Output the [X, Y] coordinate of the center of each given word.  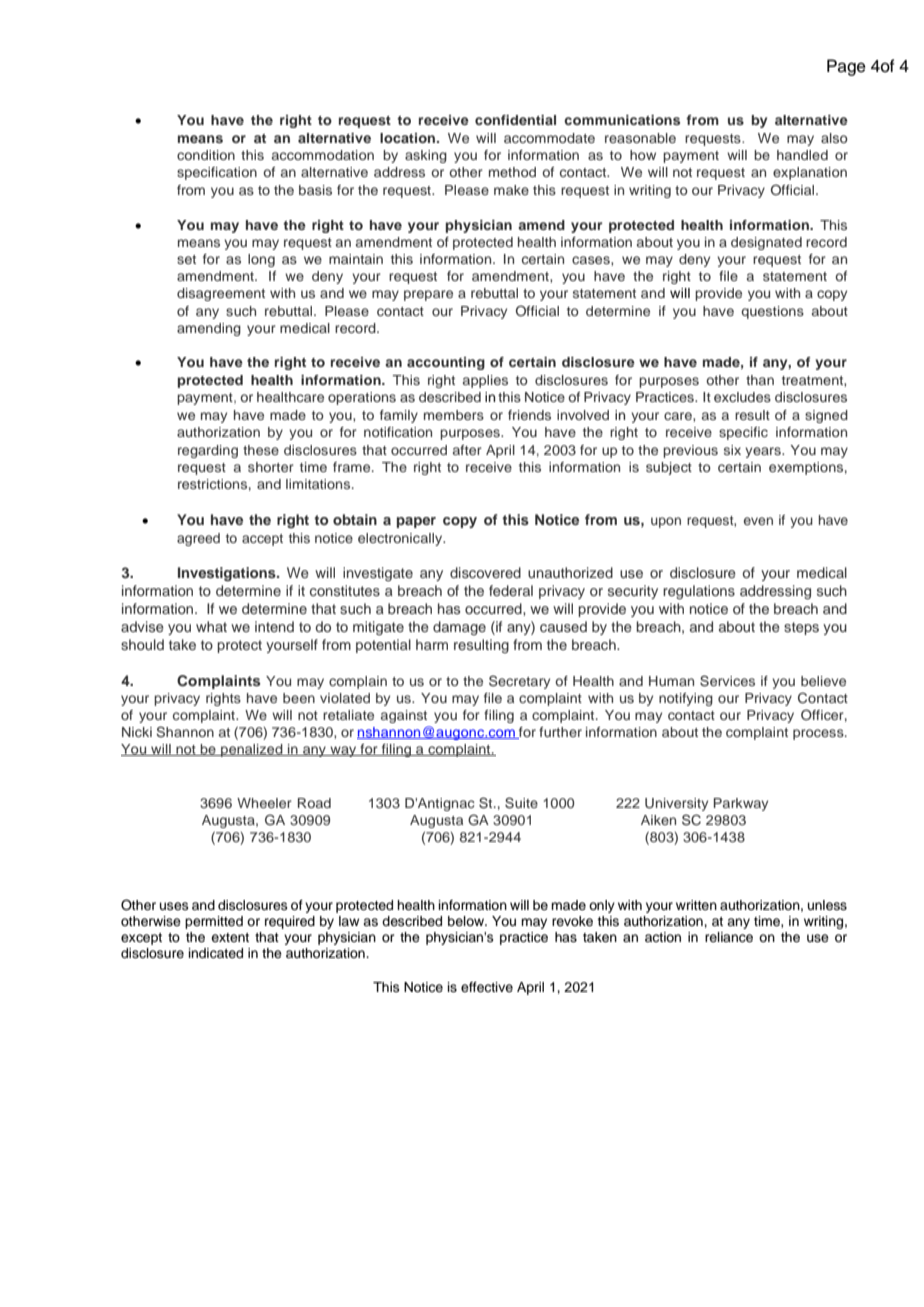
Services [727, 681]
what [211, 626]
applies [485, 381]
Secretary [519, 682]
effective [487, 987]
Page [846, 67]
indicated [216, 953]
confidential [515, 120]
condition [206, 155]
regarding [208, 451]
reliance [729, 937]
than [760, 380]
